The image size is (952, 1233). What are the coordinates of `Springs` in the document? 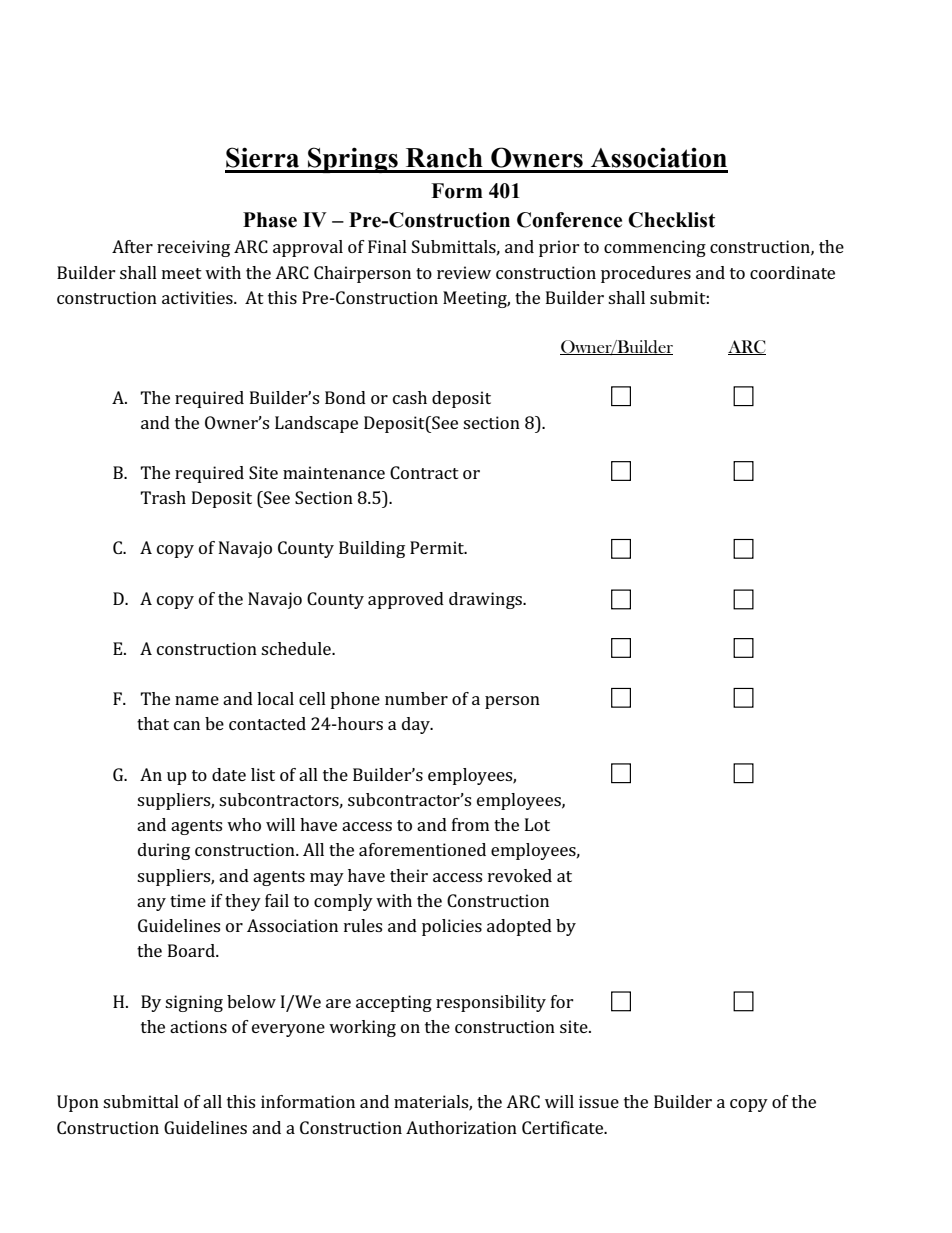 It's located at (353, 160).
